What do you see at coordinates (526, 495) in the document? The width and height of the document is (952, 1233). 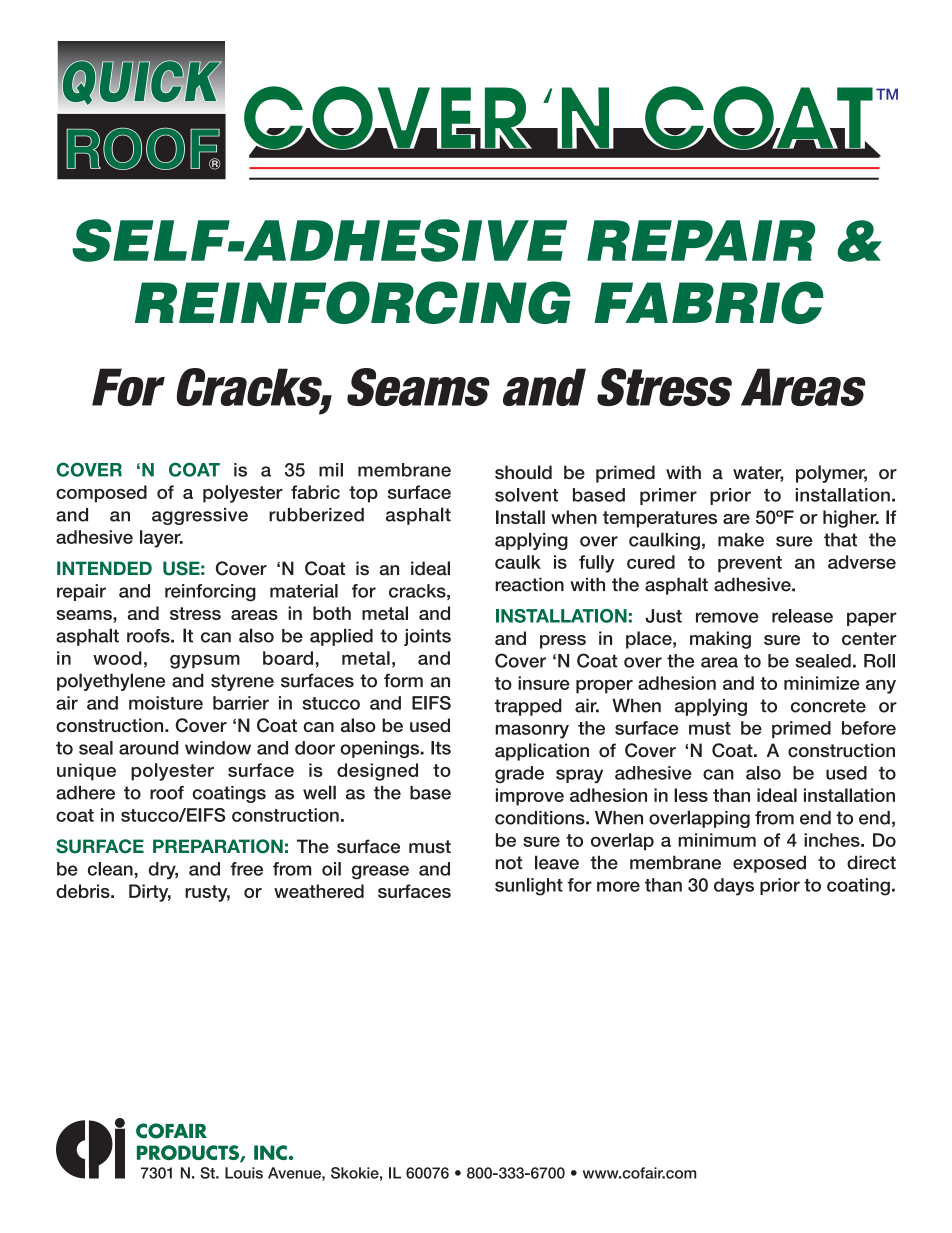 I see `solvent` at bounding box center [526, 495].
